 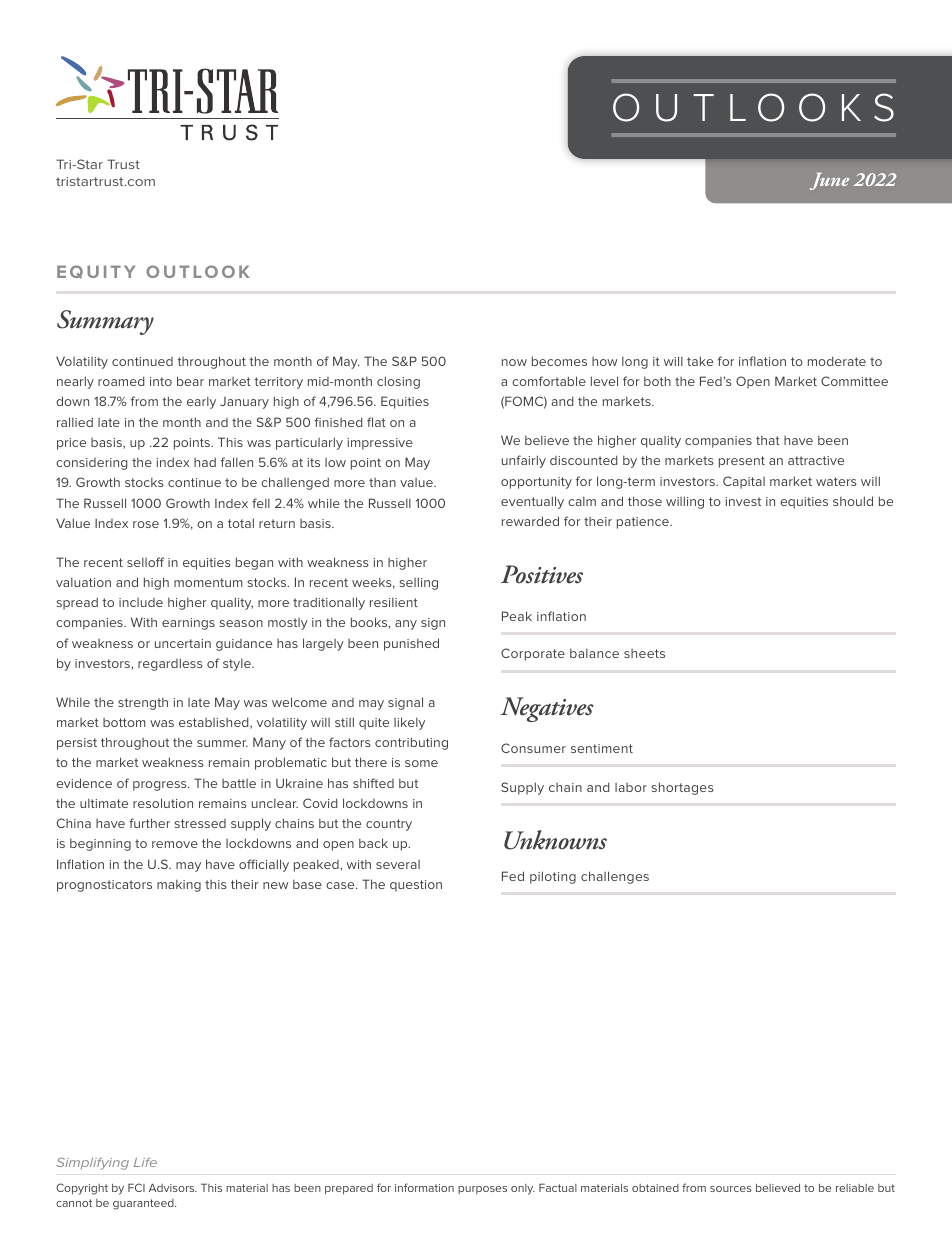 I want to click on rewarded, so click(x=530, y=521).
